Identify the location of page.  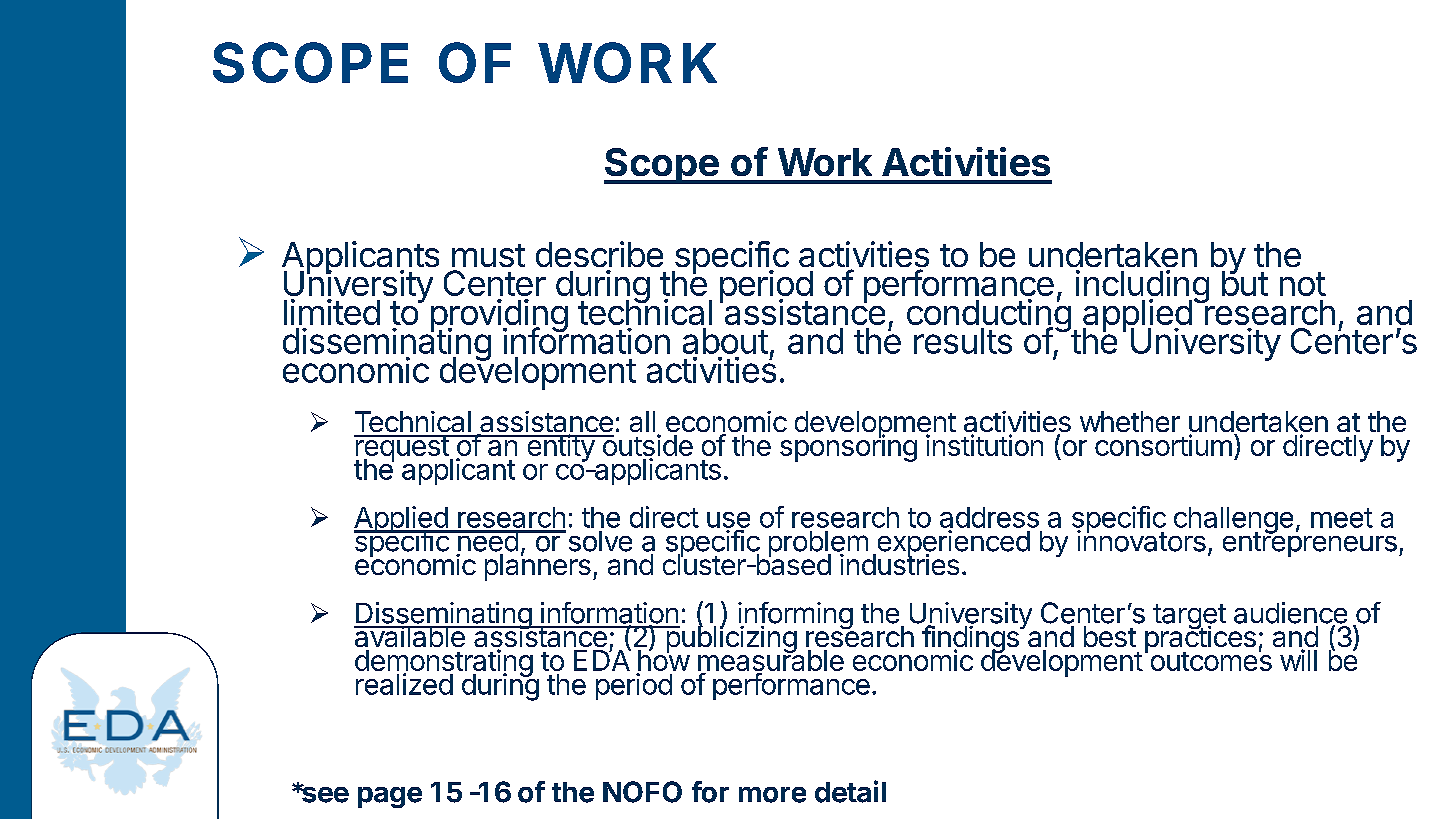
(390, 797).
